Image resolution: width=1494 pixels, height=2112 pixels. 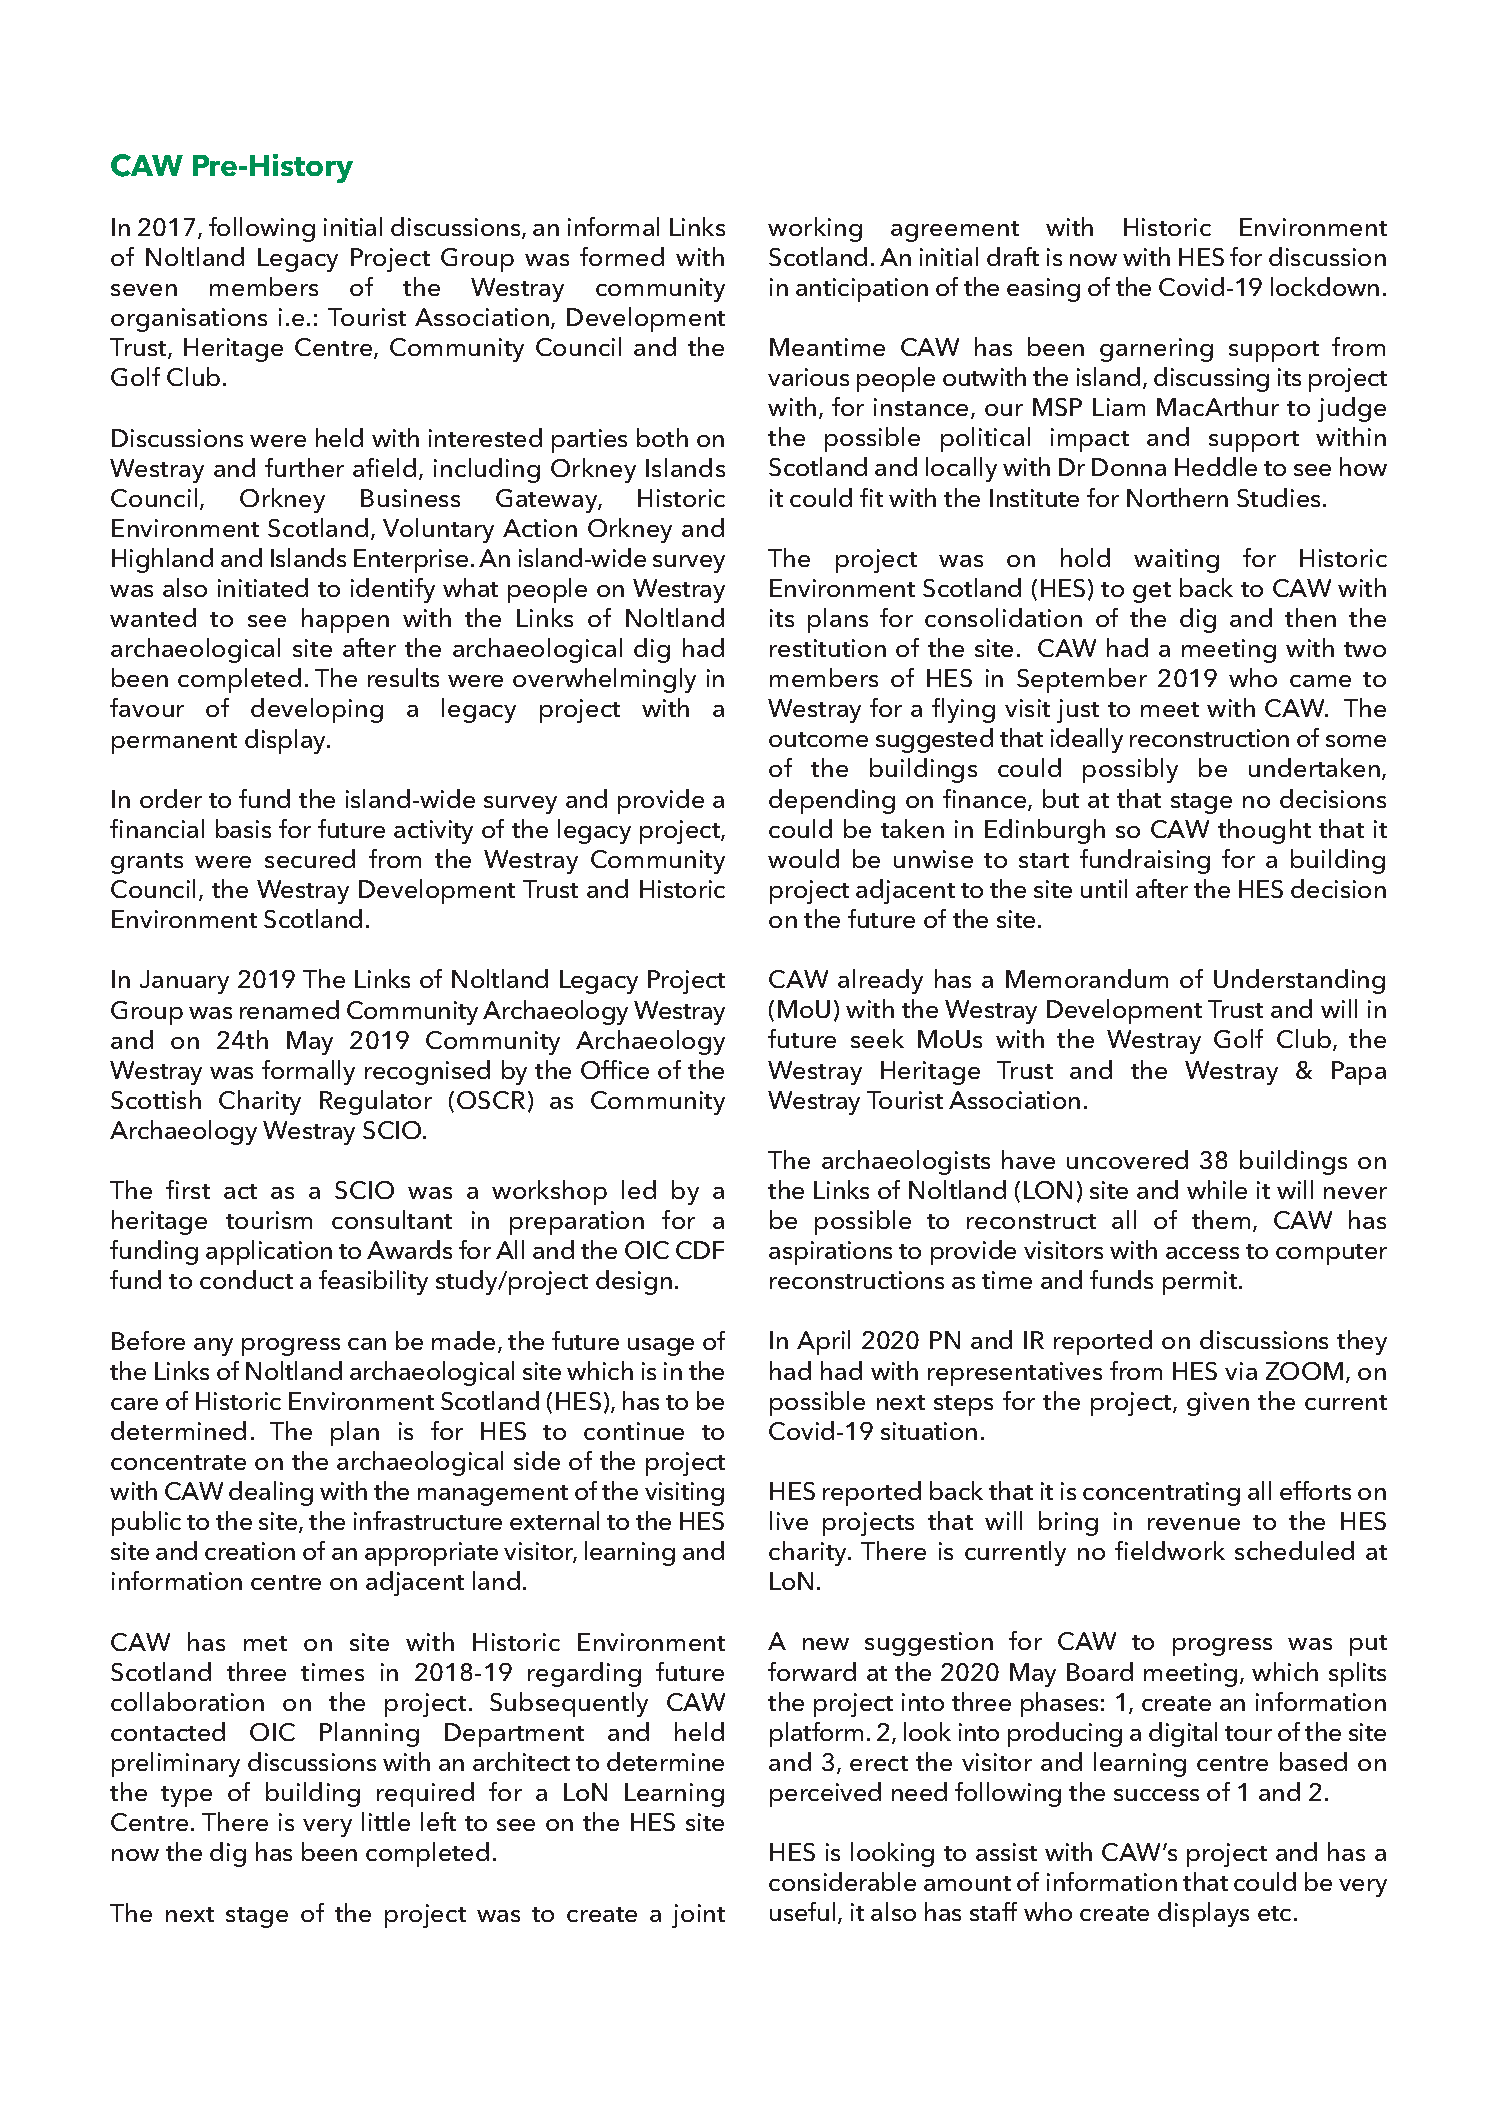 What do you see at coordinates (1161, 1494) in the screenshot?
I see `concentrating` at bounding box center [1161, 1494].
